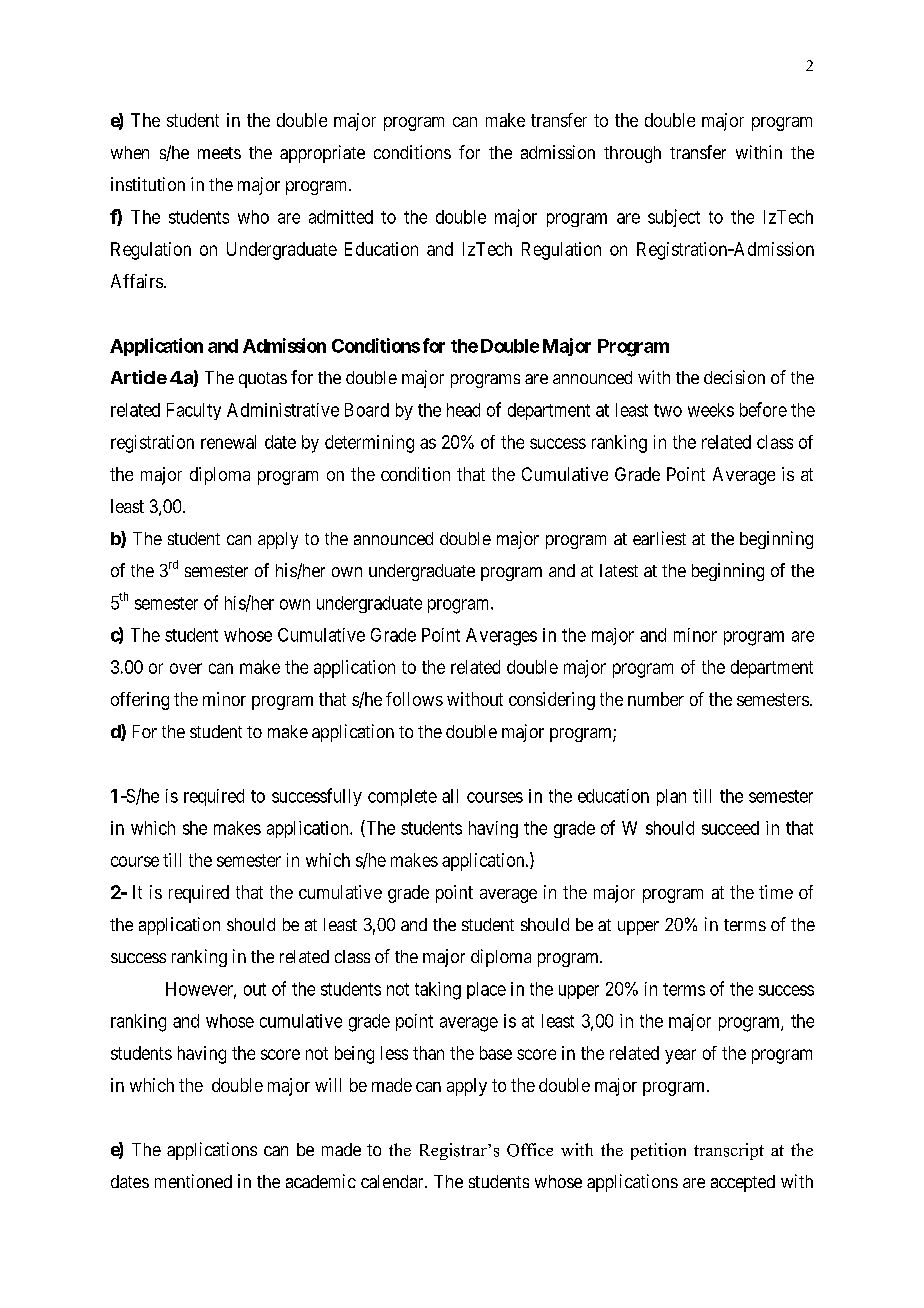 The image size is (924, 1308). Describe the element at coordinates (463, 410) in the document. I see `head` at that location.
